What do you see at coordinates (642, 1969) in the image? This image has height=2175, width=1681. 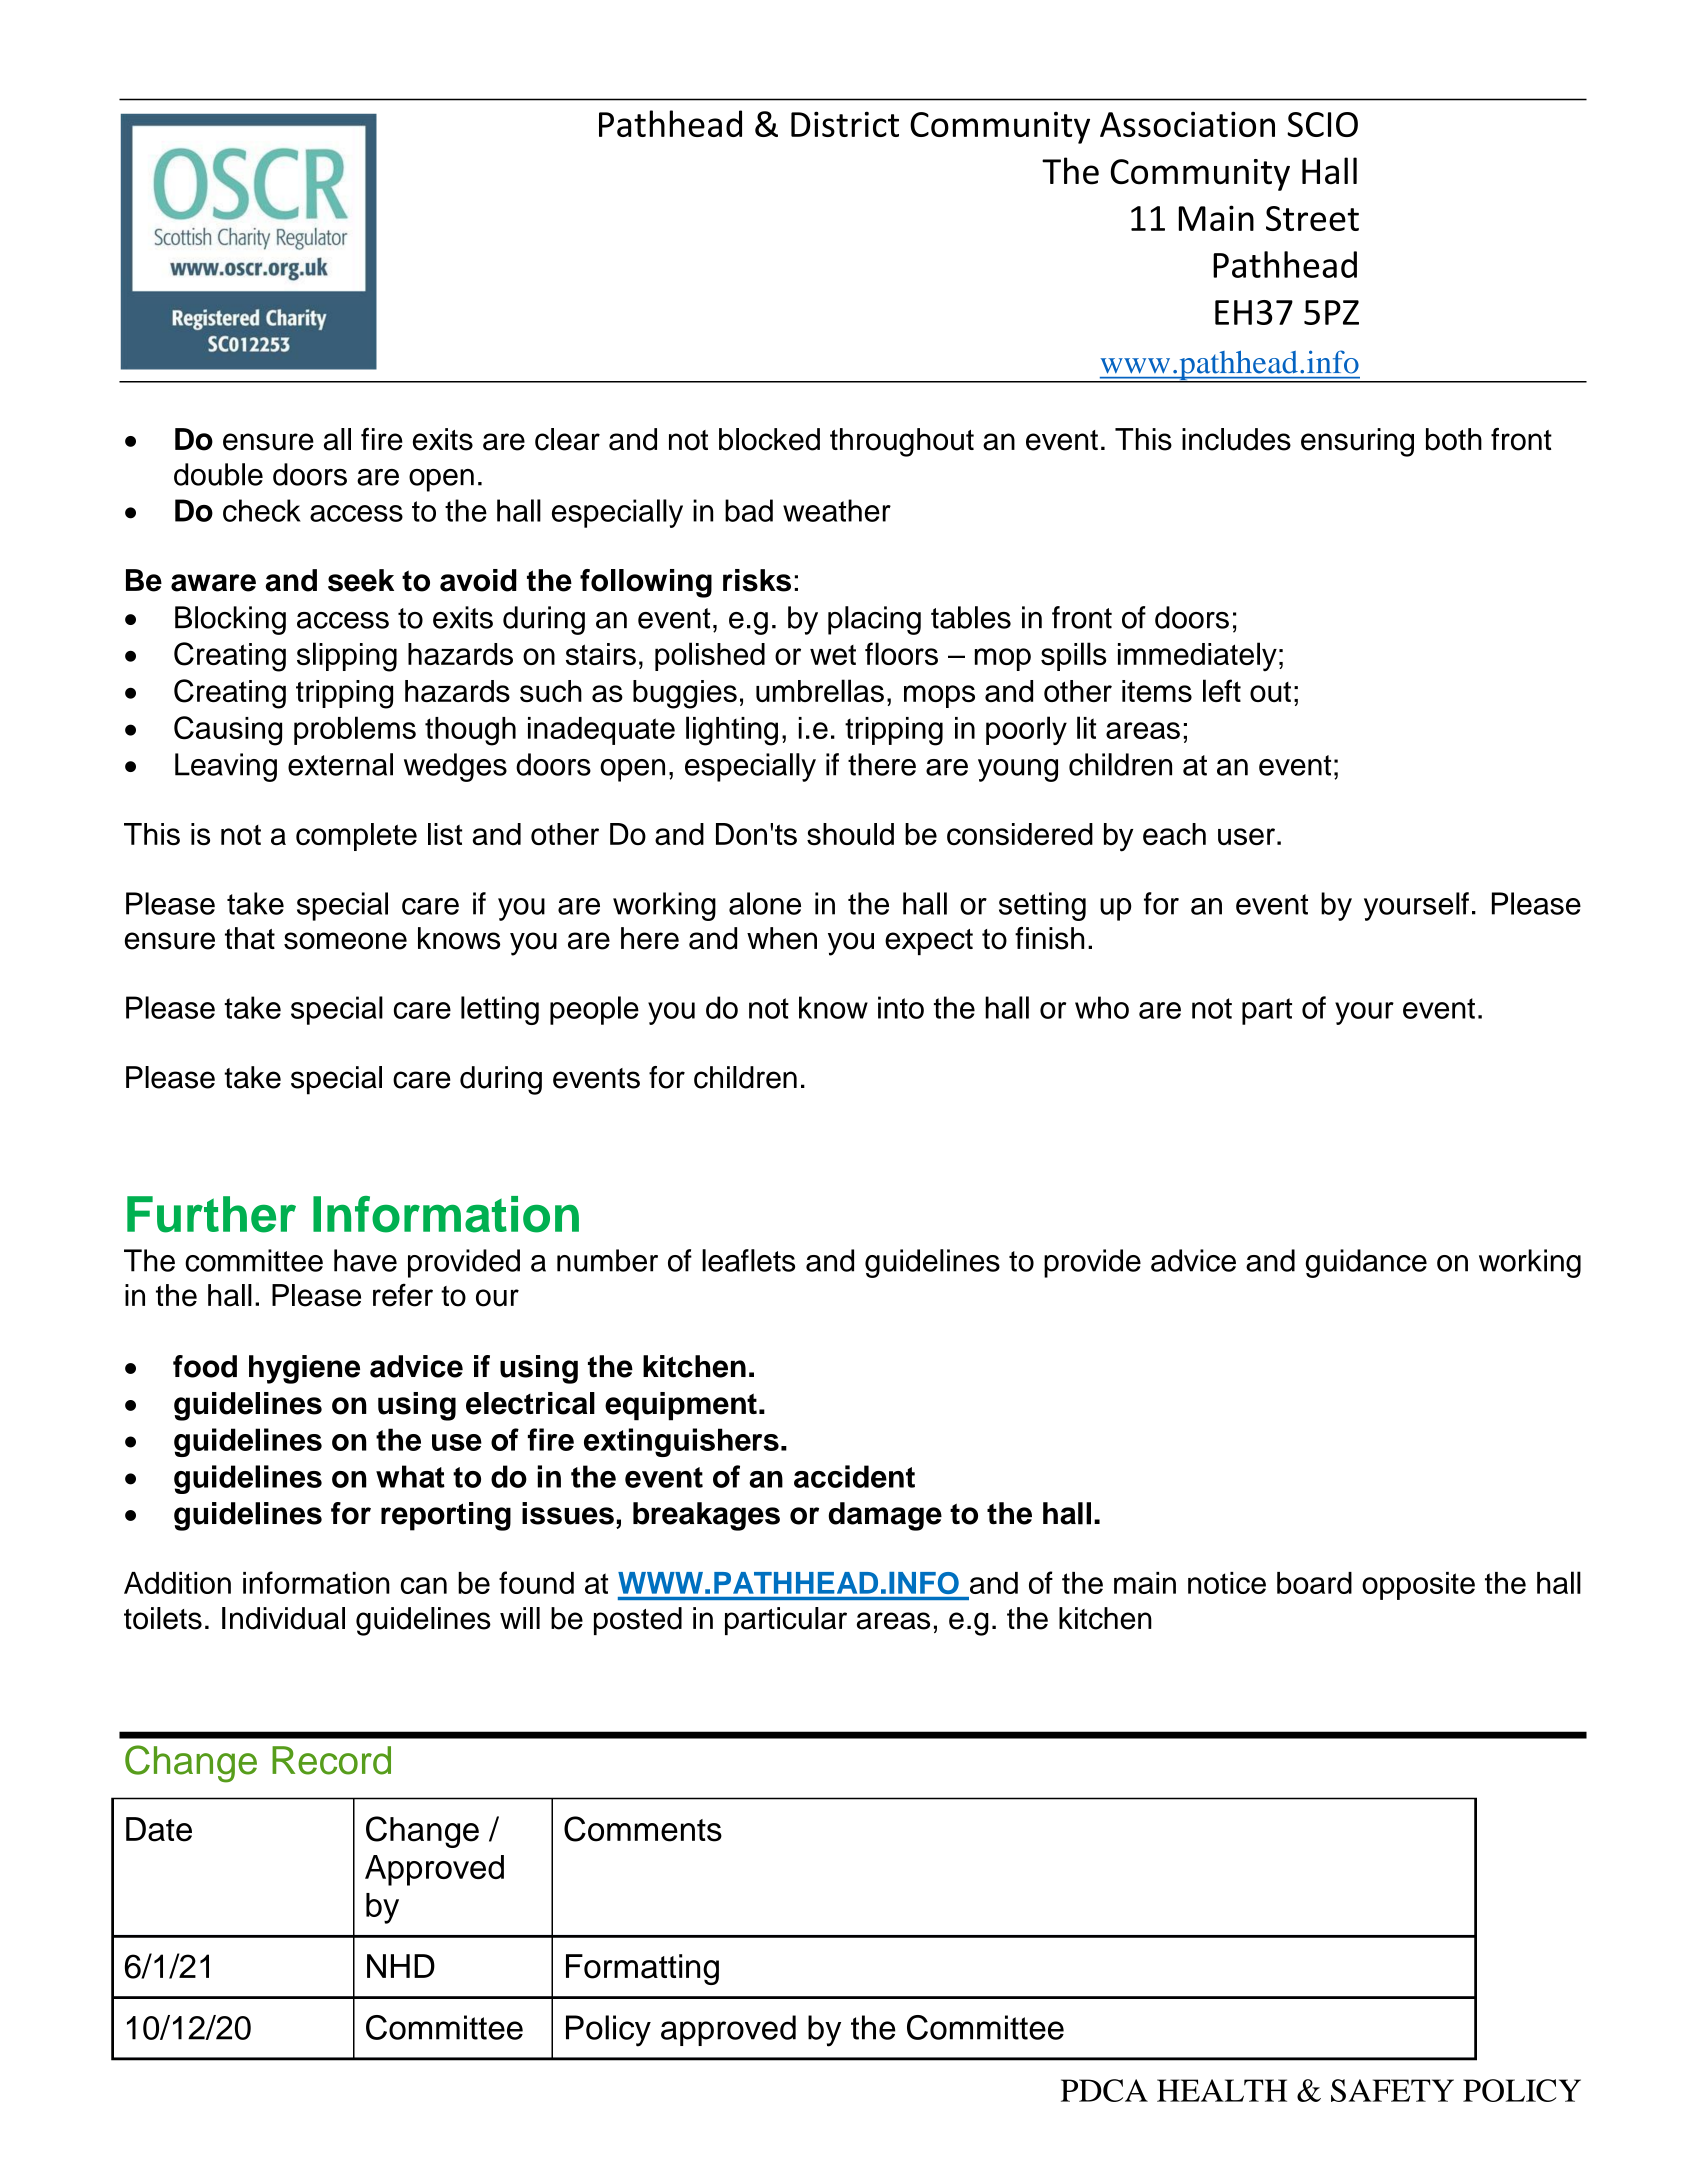 I see `Formatting` at bounding box center [642, 1969].
